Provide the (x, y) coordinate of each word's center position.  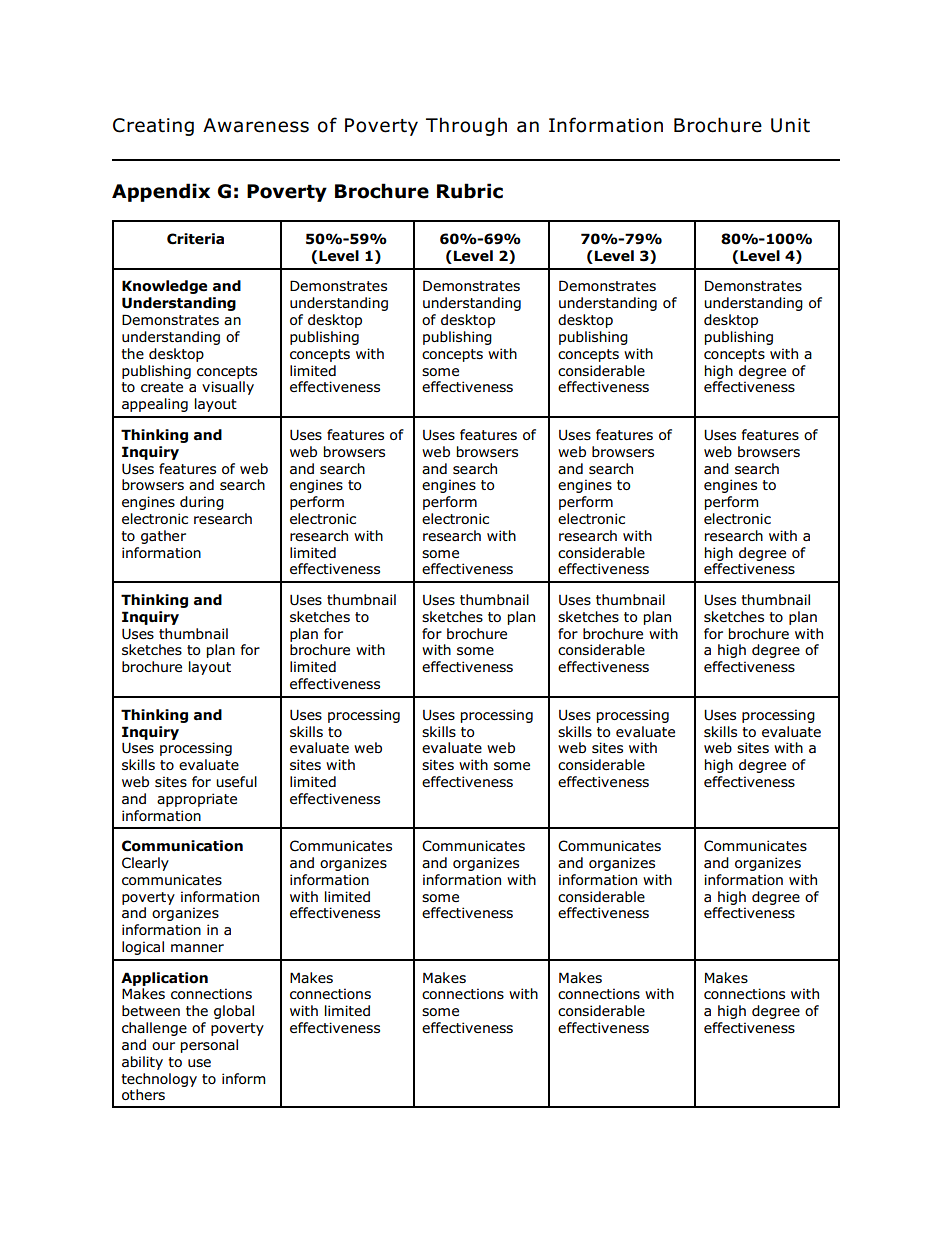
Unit (790, 125)
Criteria (195, 239)
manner (197, 948)
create (162, 387)
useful (236, 781)
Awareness (256, 125)
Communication (182, 846)
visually (228, 388)
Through (466, 126)
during (202, 503)
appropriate (197, 800)
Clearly (145, 864)
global (234, 1012)
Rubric (470, 191)
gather (163, 537)
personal (209, 1046)
